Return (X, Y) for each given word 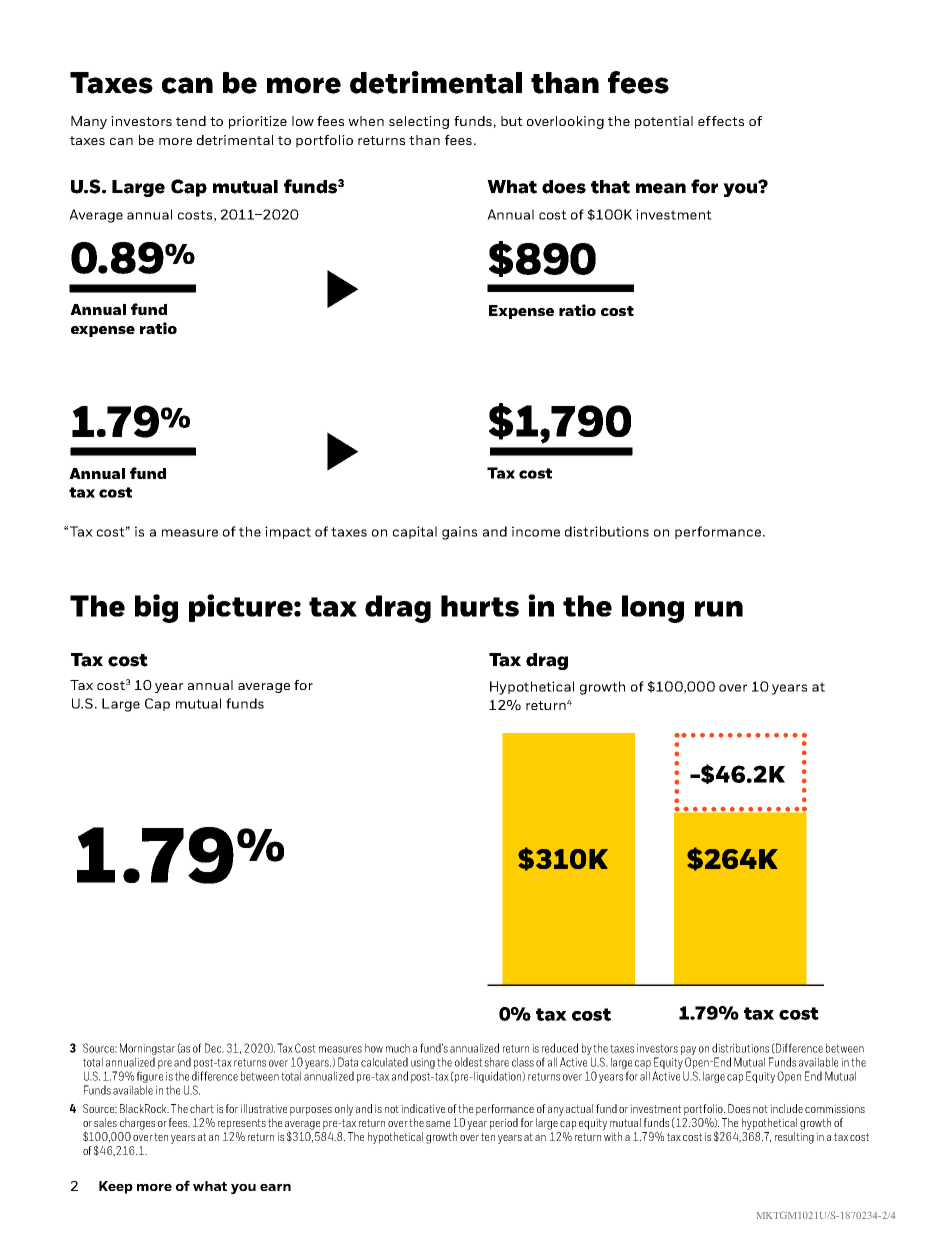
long (653, 609)
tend (191, 121)
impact (288, 532)
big (156, 608)
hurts (480, 606)
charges (137, 1124)
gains (459, 533)
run (719, 609)
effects (721, 121)
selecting (419, 122)
